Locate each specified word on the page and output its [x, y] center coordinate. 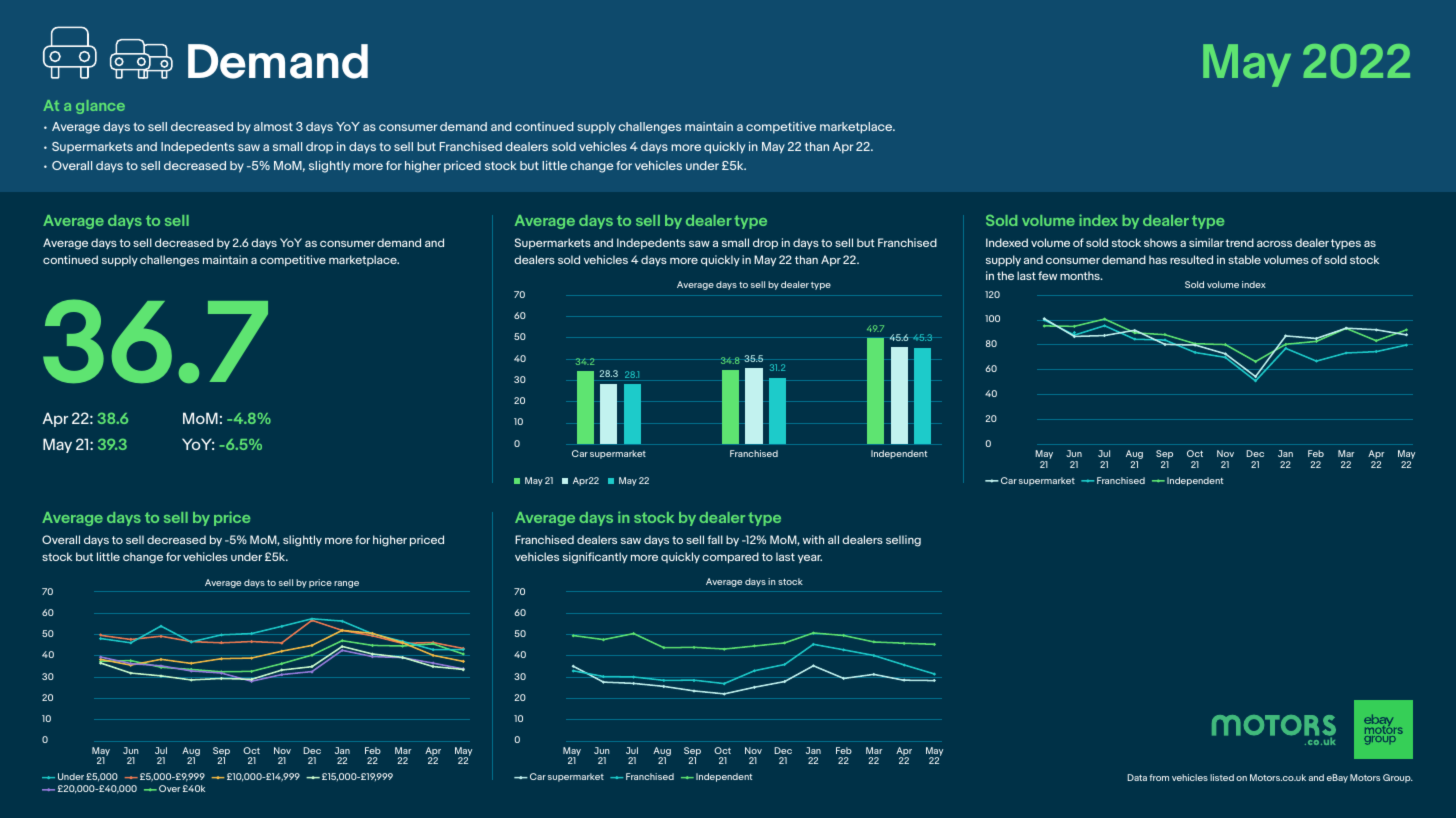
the [1005, 275]
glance [100, 107]
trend [1239, 242]
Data [1137, 777]
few [1047, 275]
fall [715, 539]
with [813, 539]
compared [730, 557]
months [1081, 275]
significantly [595, 558]
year [810, 559]
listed [1222, 777]
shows [1160, 242]
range [346, 584]
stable [1244, 259]
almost [273, 126]
